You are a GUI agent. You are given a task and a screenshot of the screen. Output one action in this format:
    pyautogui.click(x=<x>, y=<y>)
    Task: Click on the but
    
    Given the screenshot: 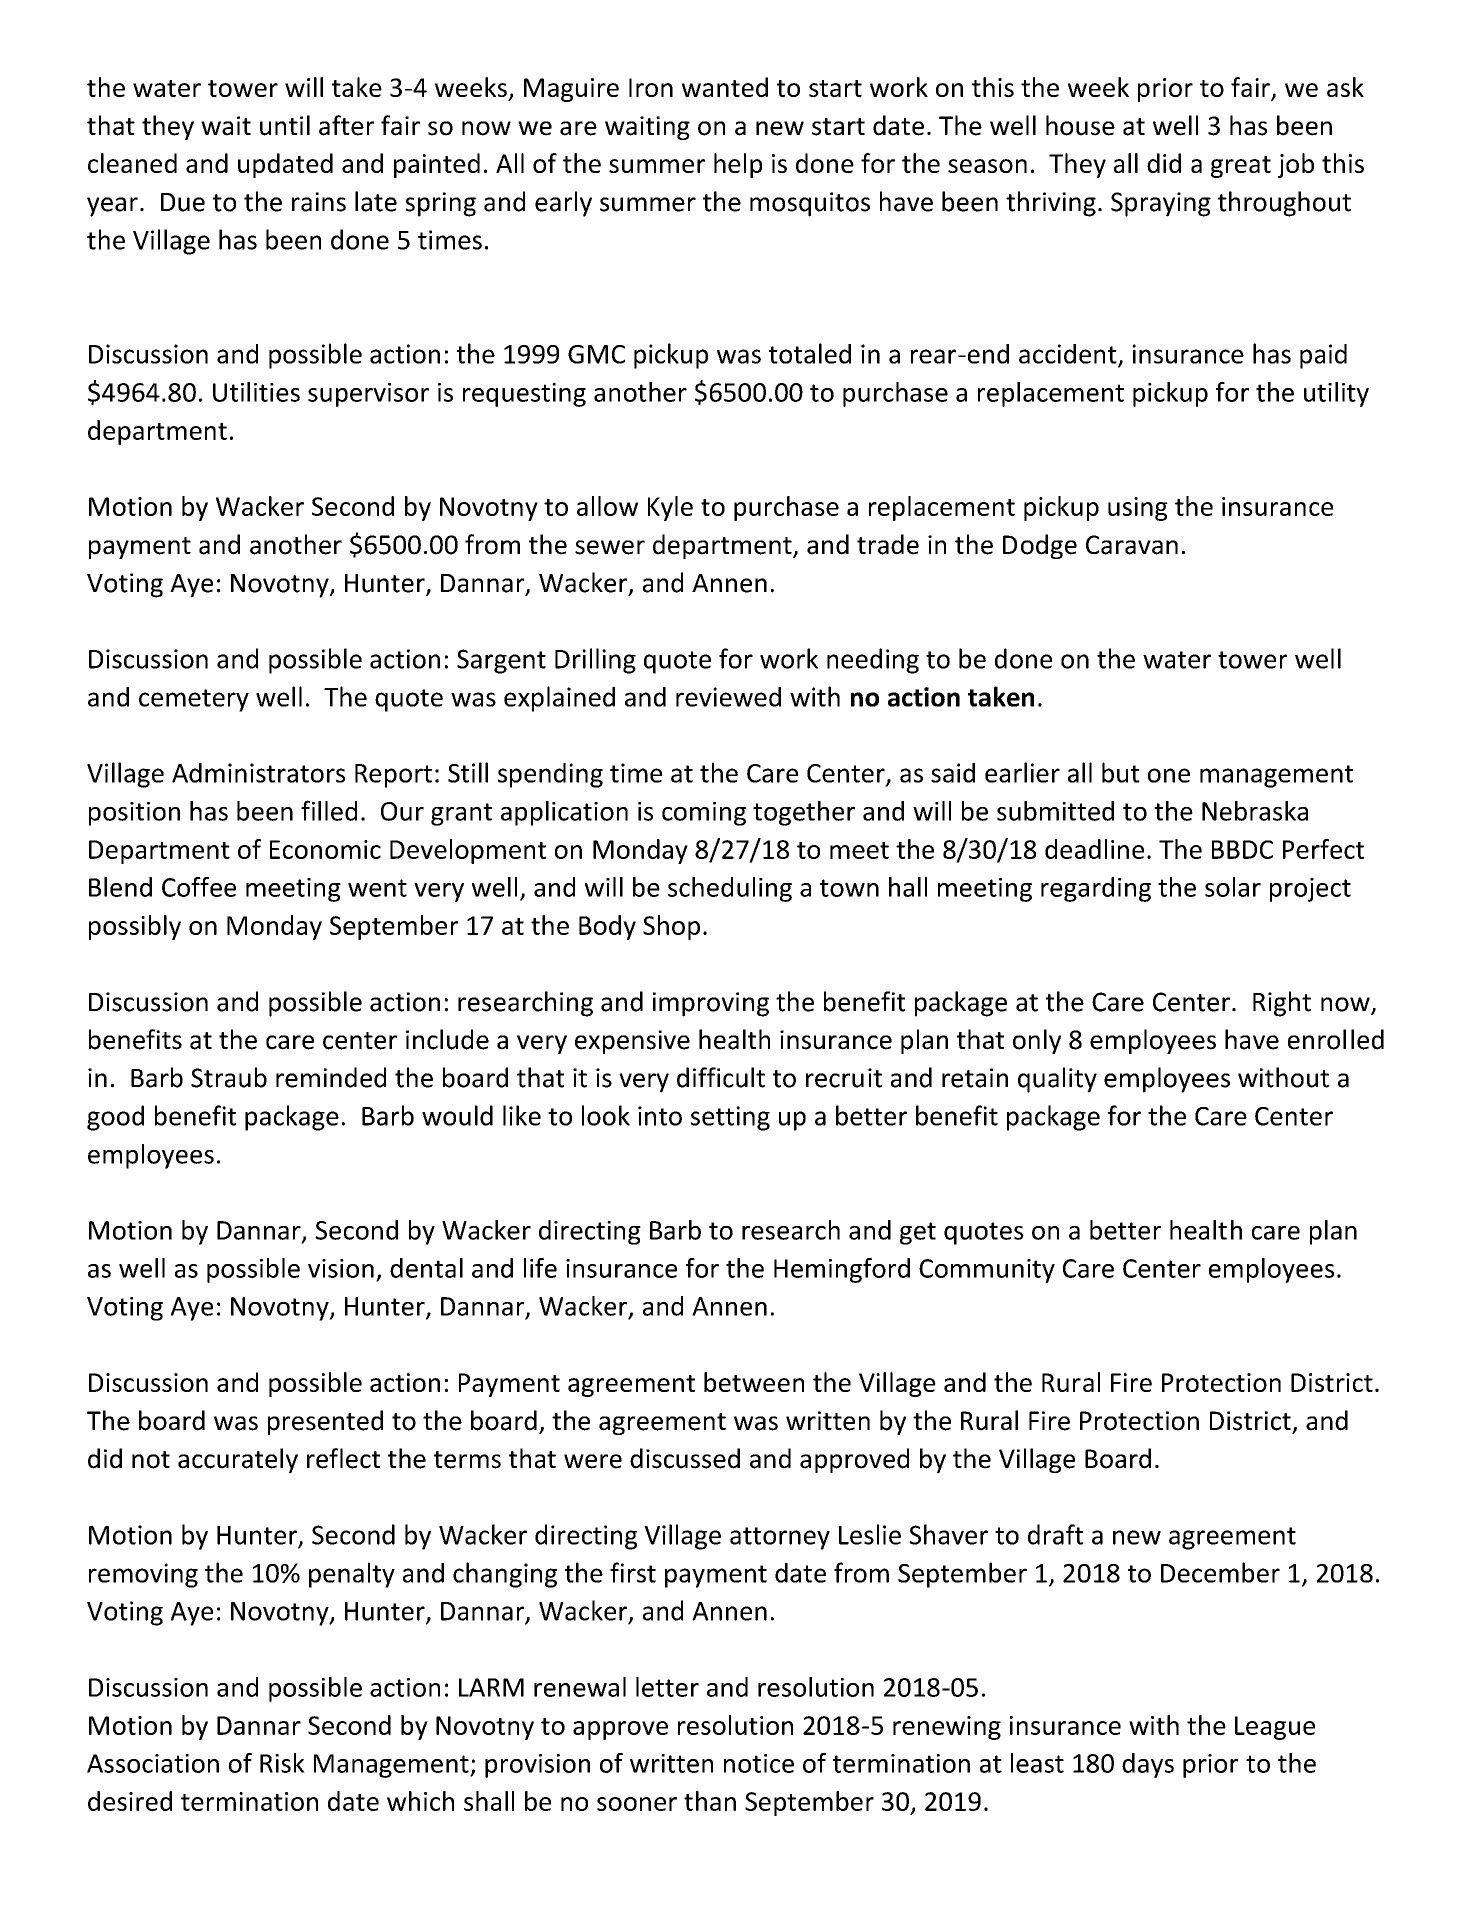 What is the action you would take?
    pyautogui.click(x=1121, y=772)
